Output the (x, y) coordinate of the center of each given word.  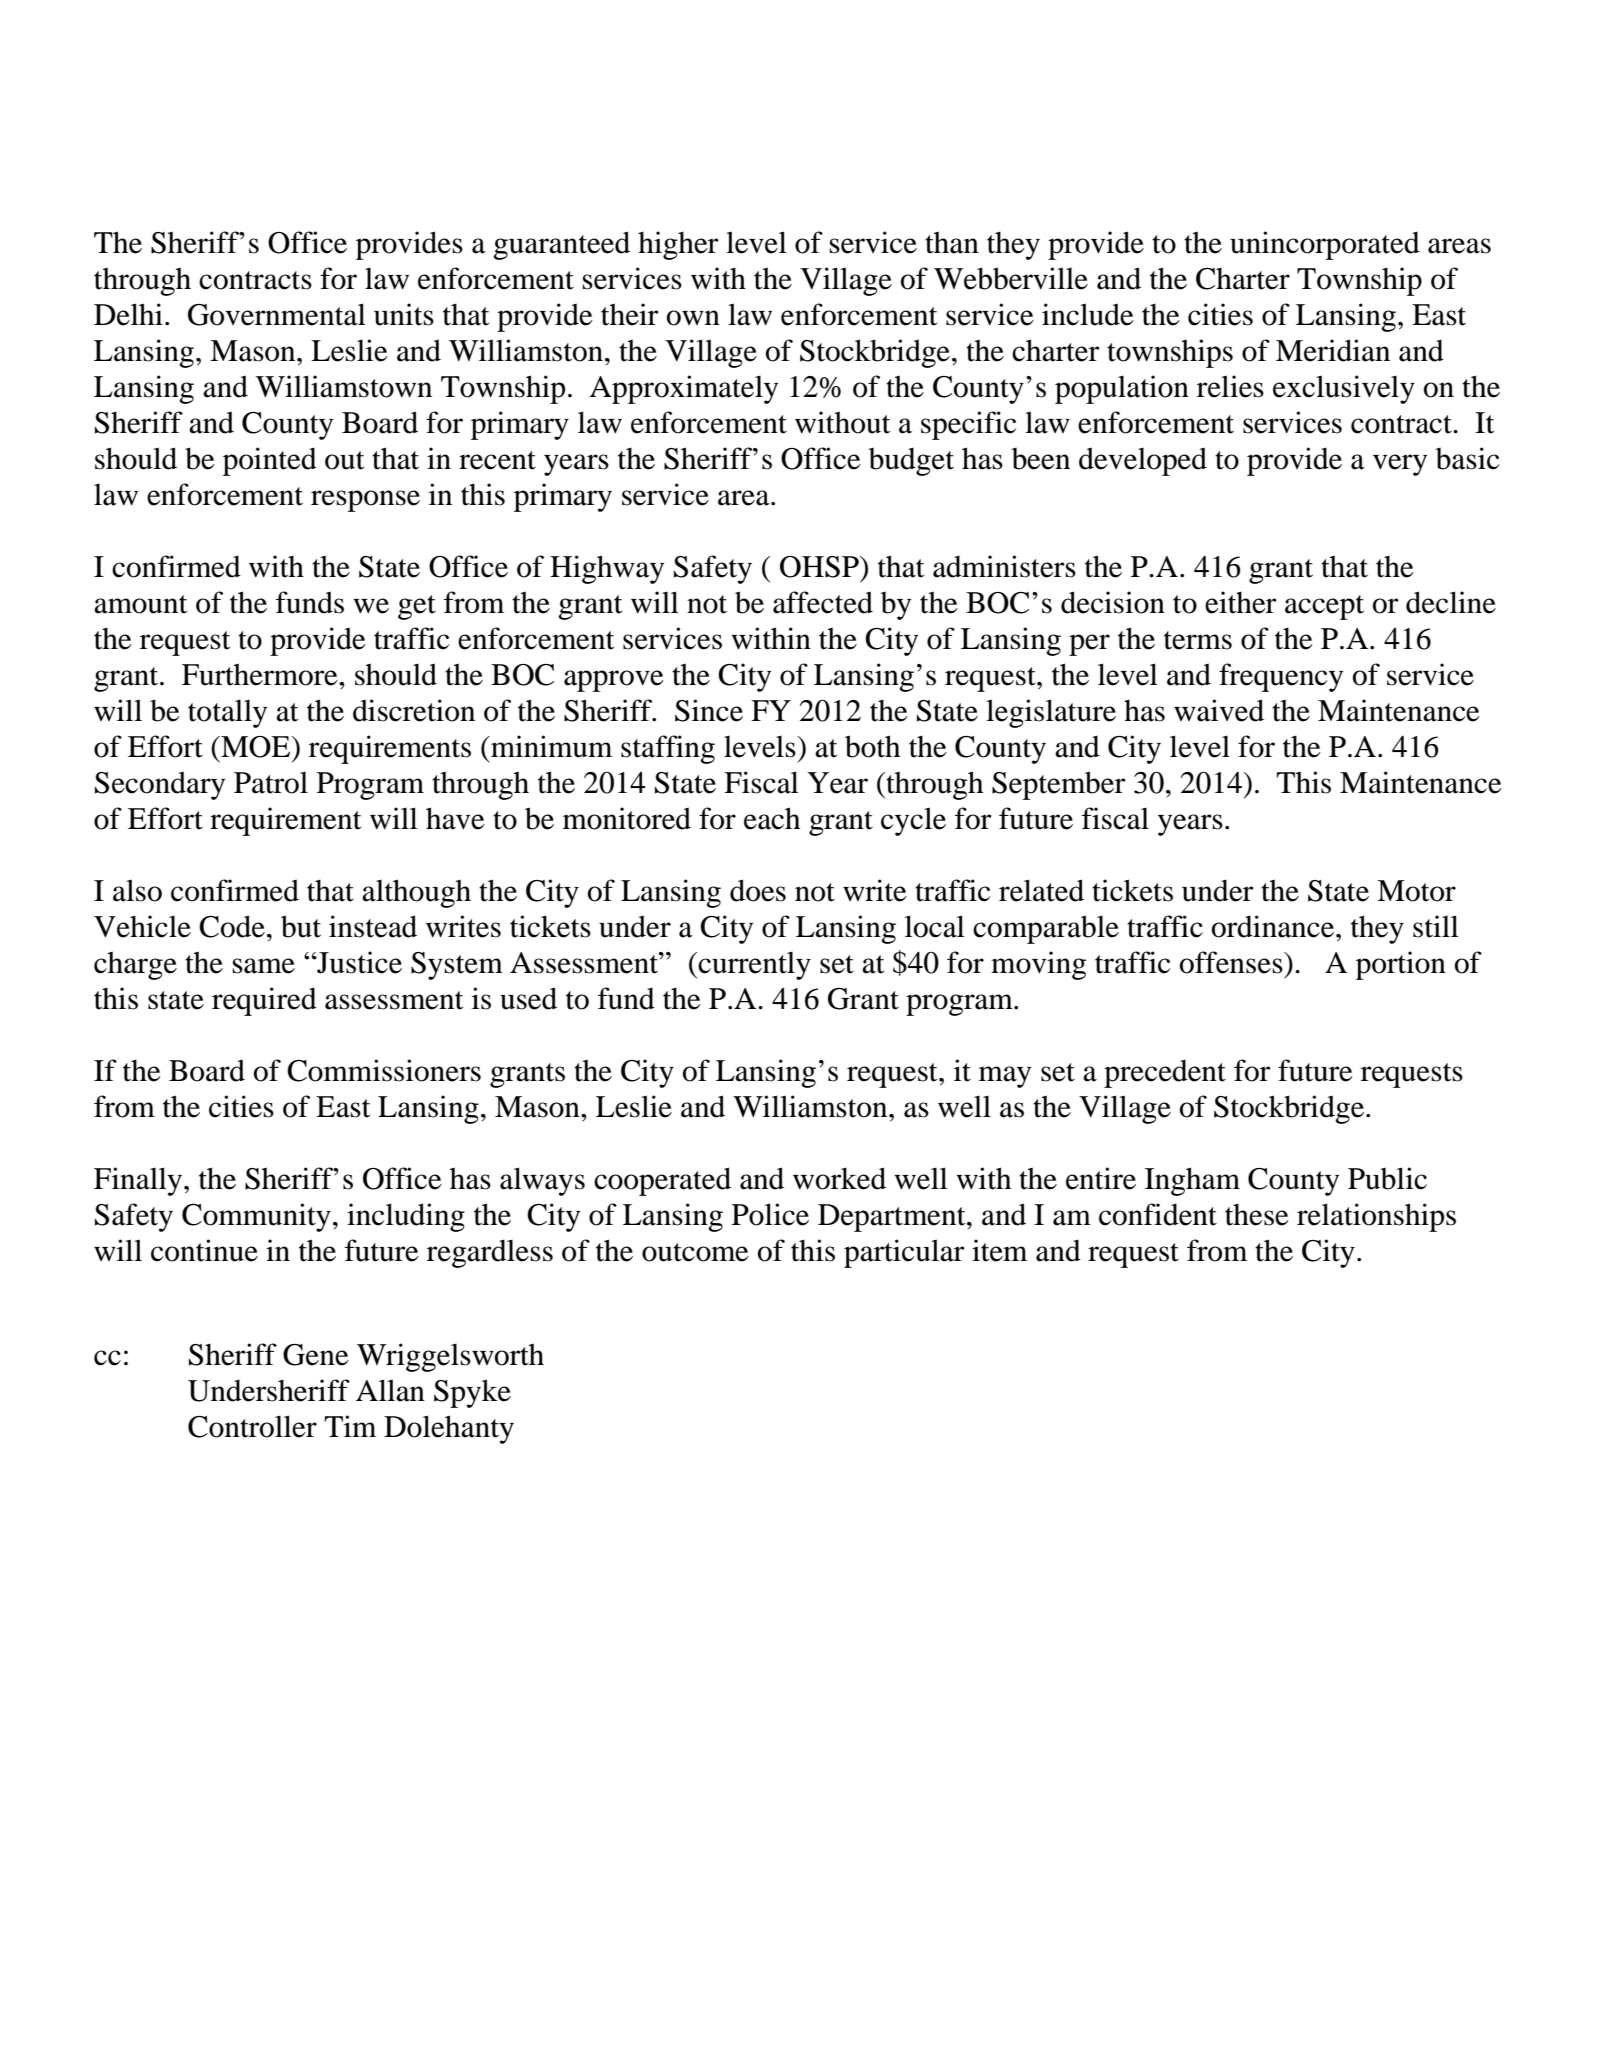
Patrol (271, 782)
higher (678, 245)
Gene (316, 1355)
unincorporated (1325, 245)
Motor (1416, 891)
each (772, 818)
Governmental (277, 314)
